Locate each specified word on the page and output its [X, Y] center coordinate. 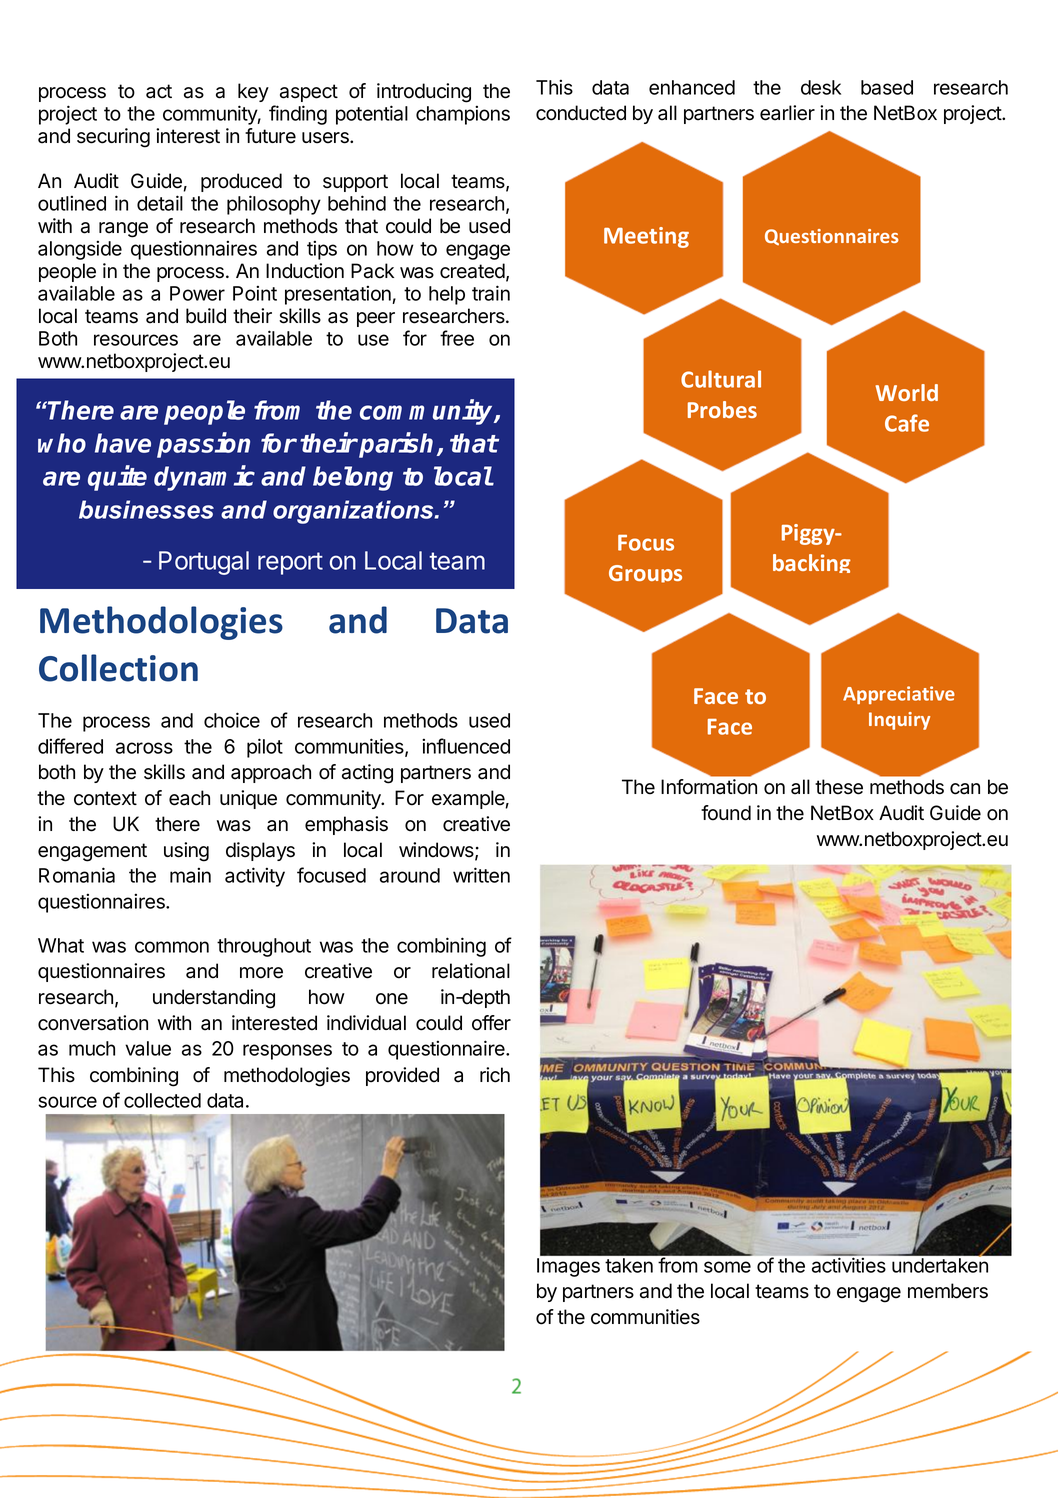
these [839, 787]
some [727, 1267]
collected [162, 1100]
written [481, 875]
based [887, 87]
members [948, 1291]
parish [398, 445]
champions [463, 115]
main [190, 875]
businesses [146, 509]
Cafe [907, 423]
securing [113, 138]
